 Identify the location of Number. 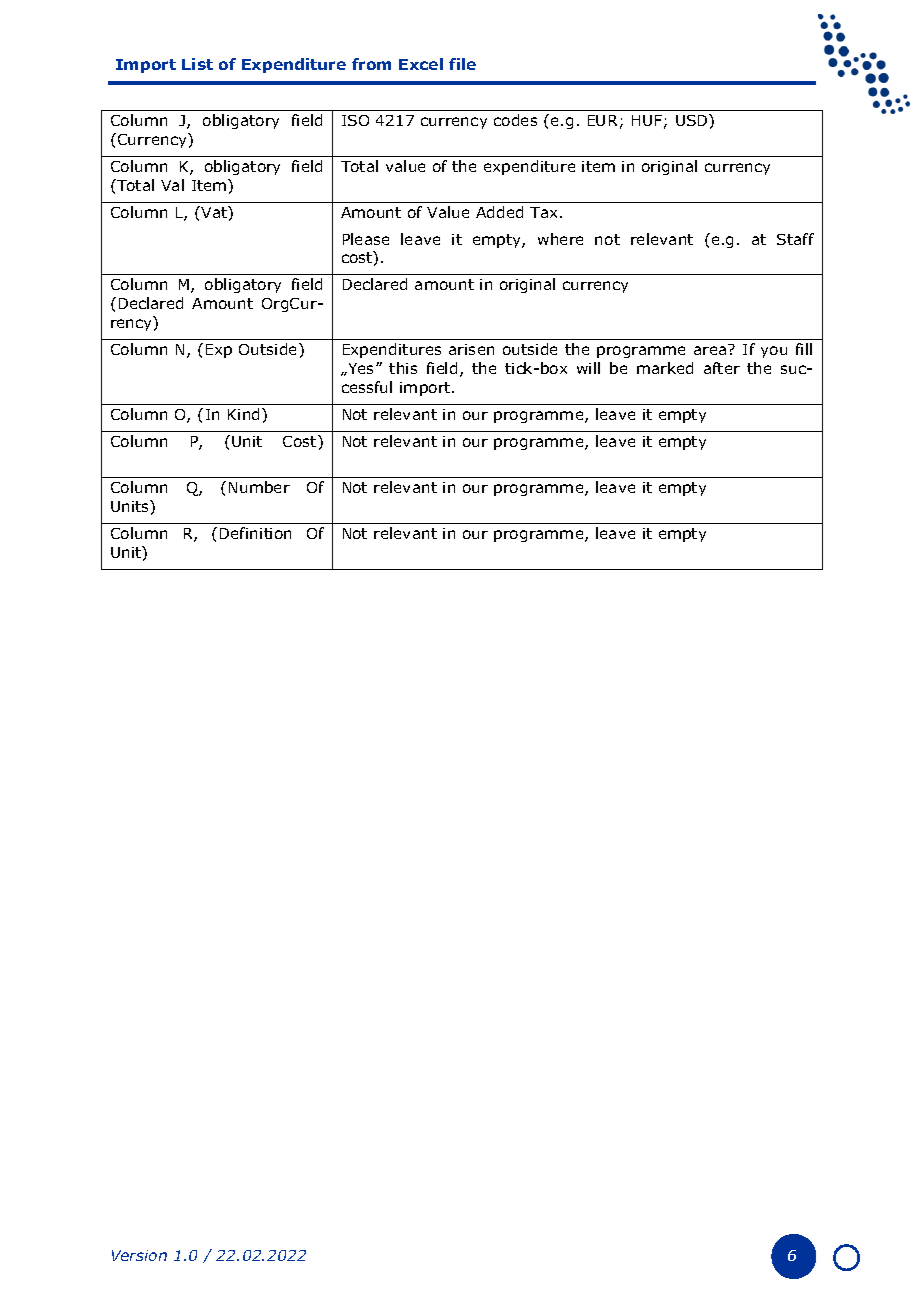
(259, 487).
